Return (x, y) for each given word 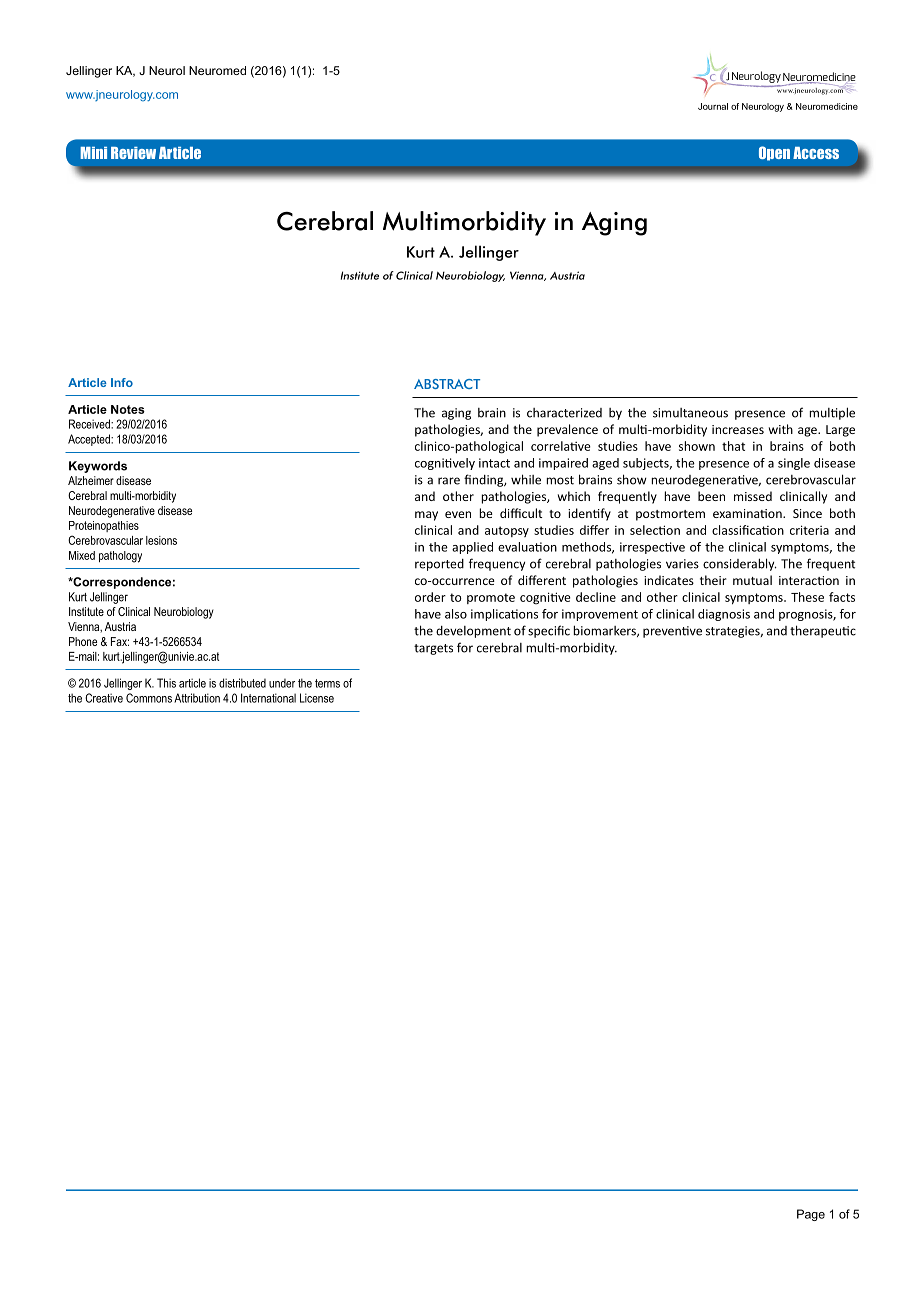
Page (811, 1215)
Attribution (197, 698)
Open (774, 153)
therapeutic (823, 631)
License (317, 698)
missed (753, 496)
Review (133, 153)
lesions (161, 540)
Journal (713, 106)
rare (449, 481)
